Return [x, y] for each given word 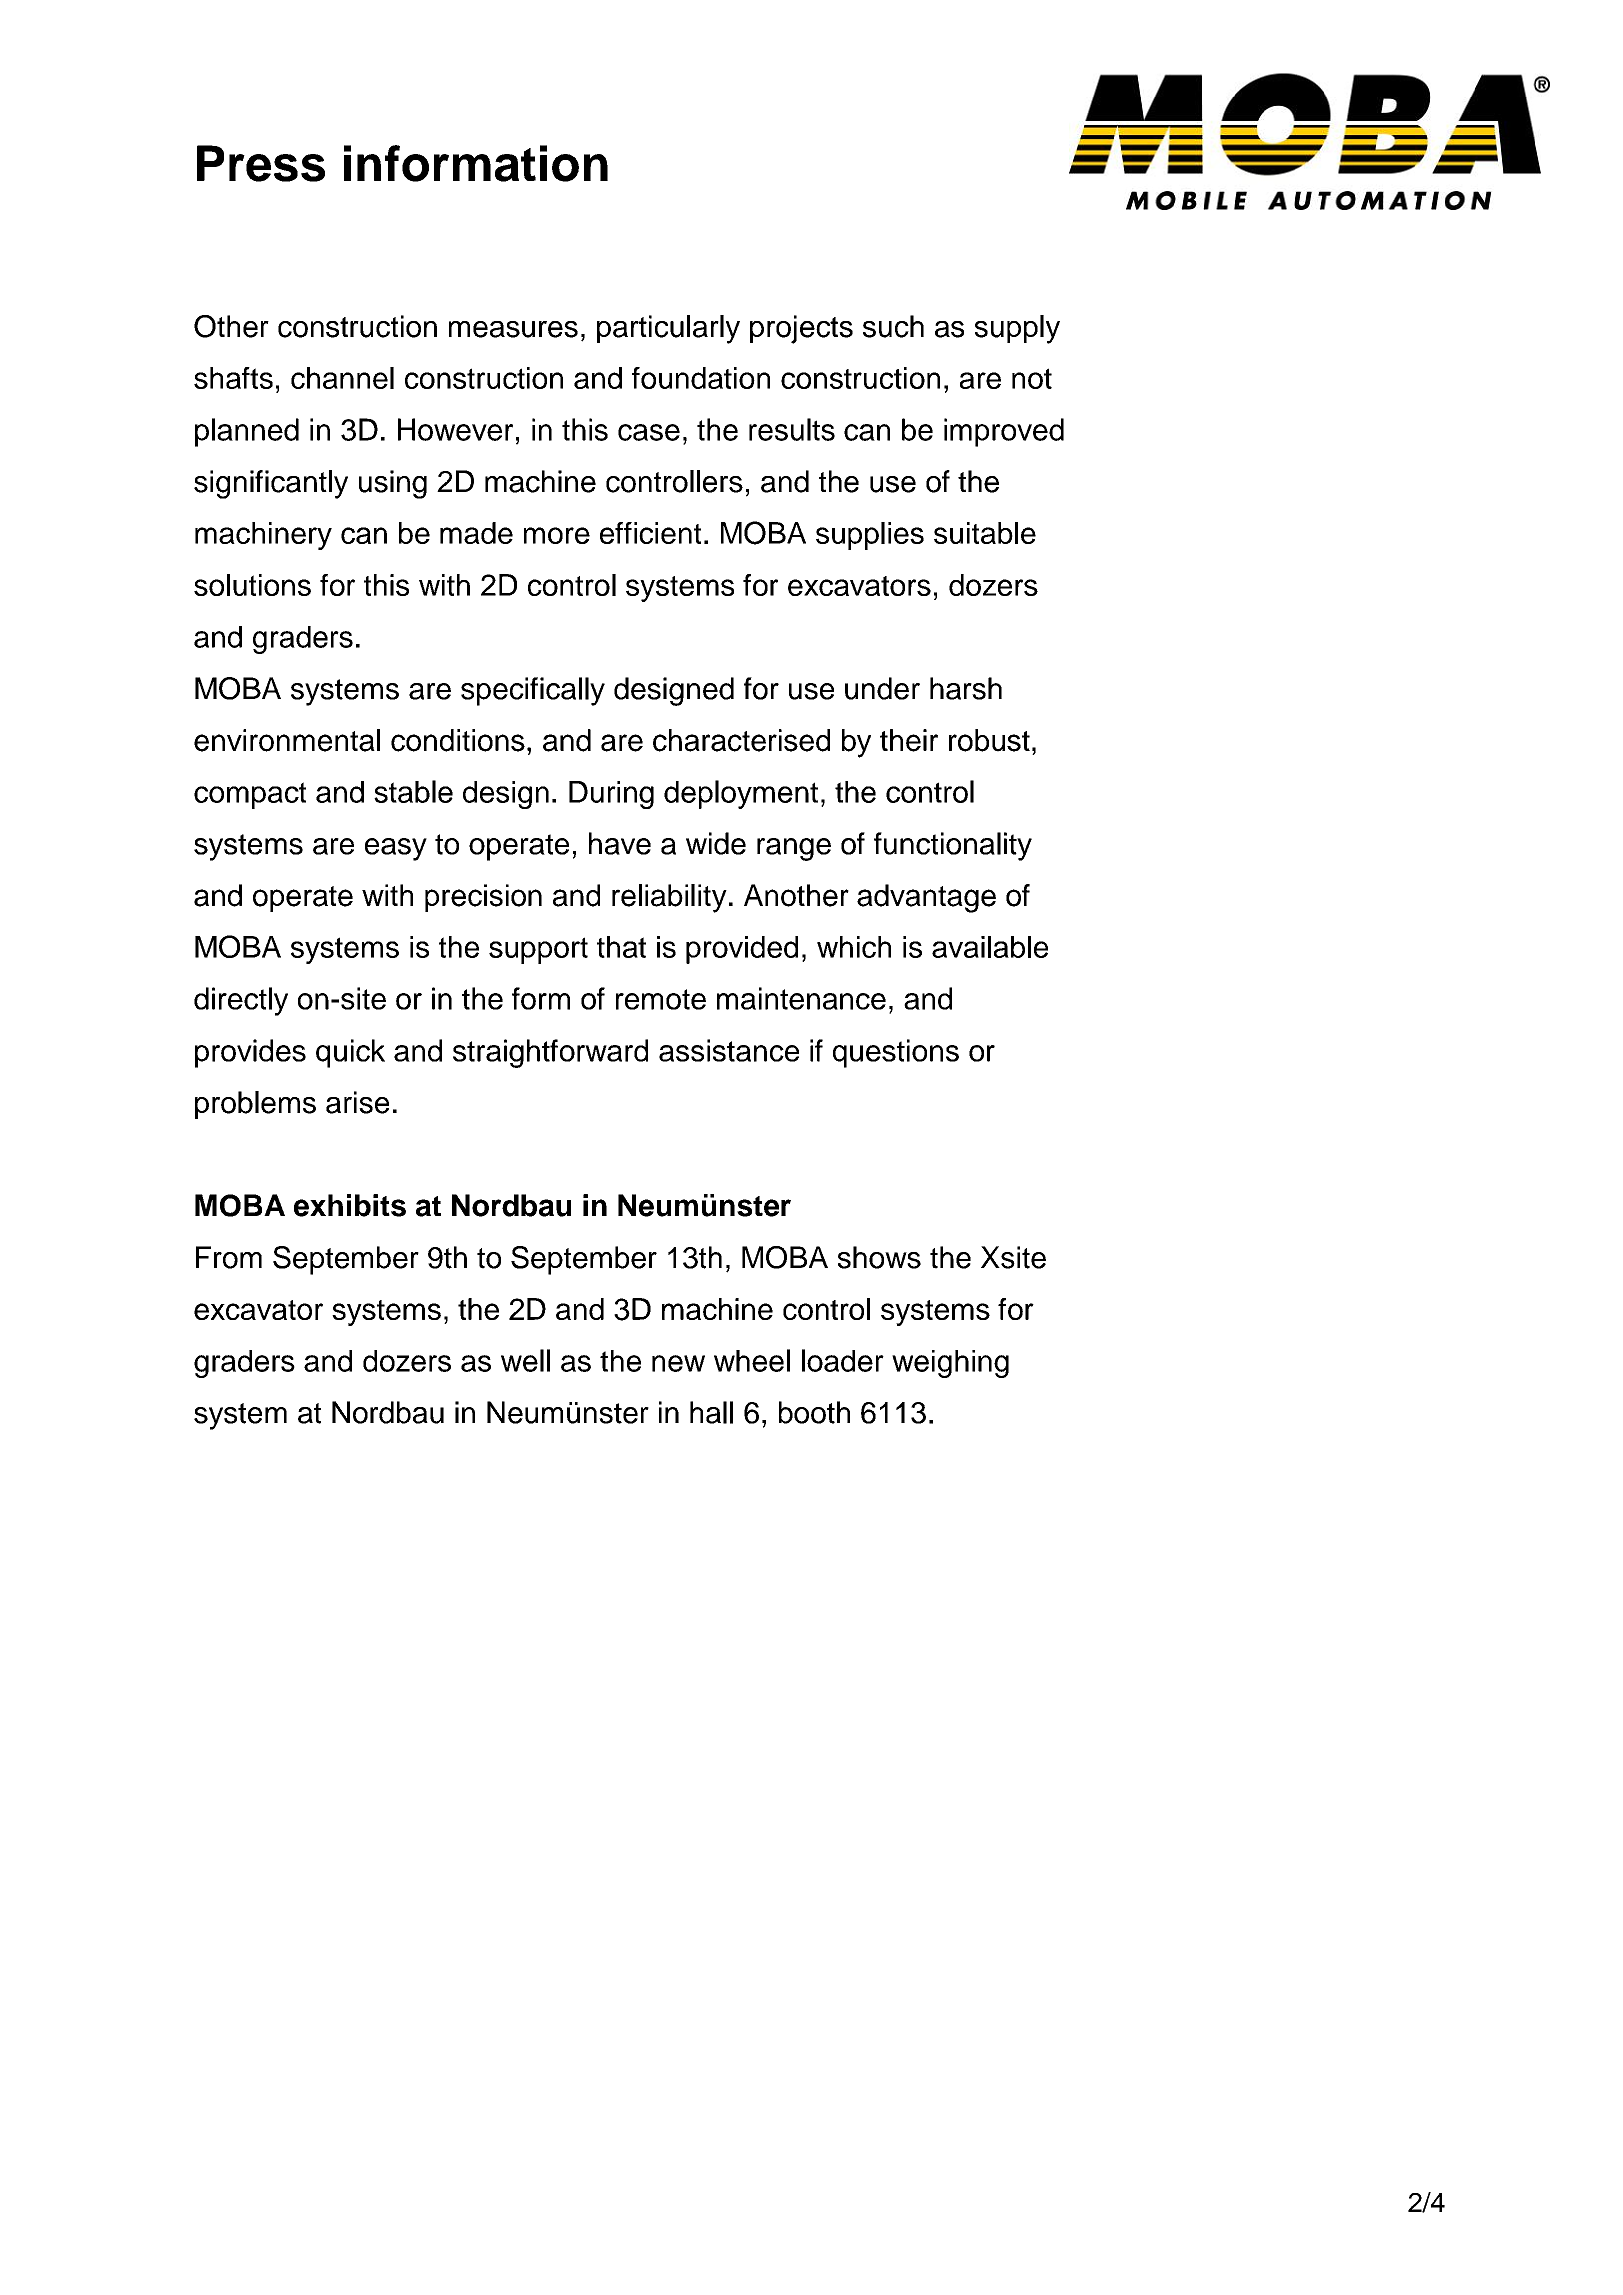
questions [896, 1053]
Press [261, 163]
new [678, 1363]
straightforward [550, 1053]
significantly [271, 484]
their [909, 740]
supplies [870, 536]
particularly [668, 329]
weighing [950, 1364]
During [611, 795]
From [229, 1257]
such [893, 326]
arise [357, 1102]
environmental [287, 740]
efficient [650, 533]
